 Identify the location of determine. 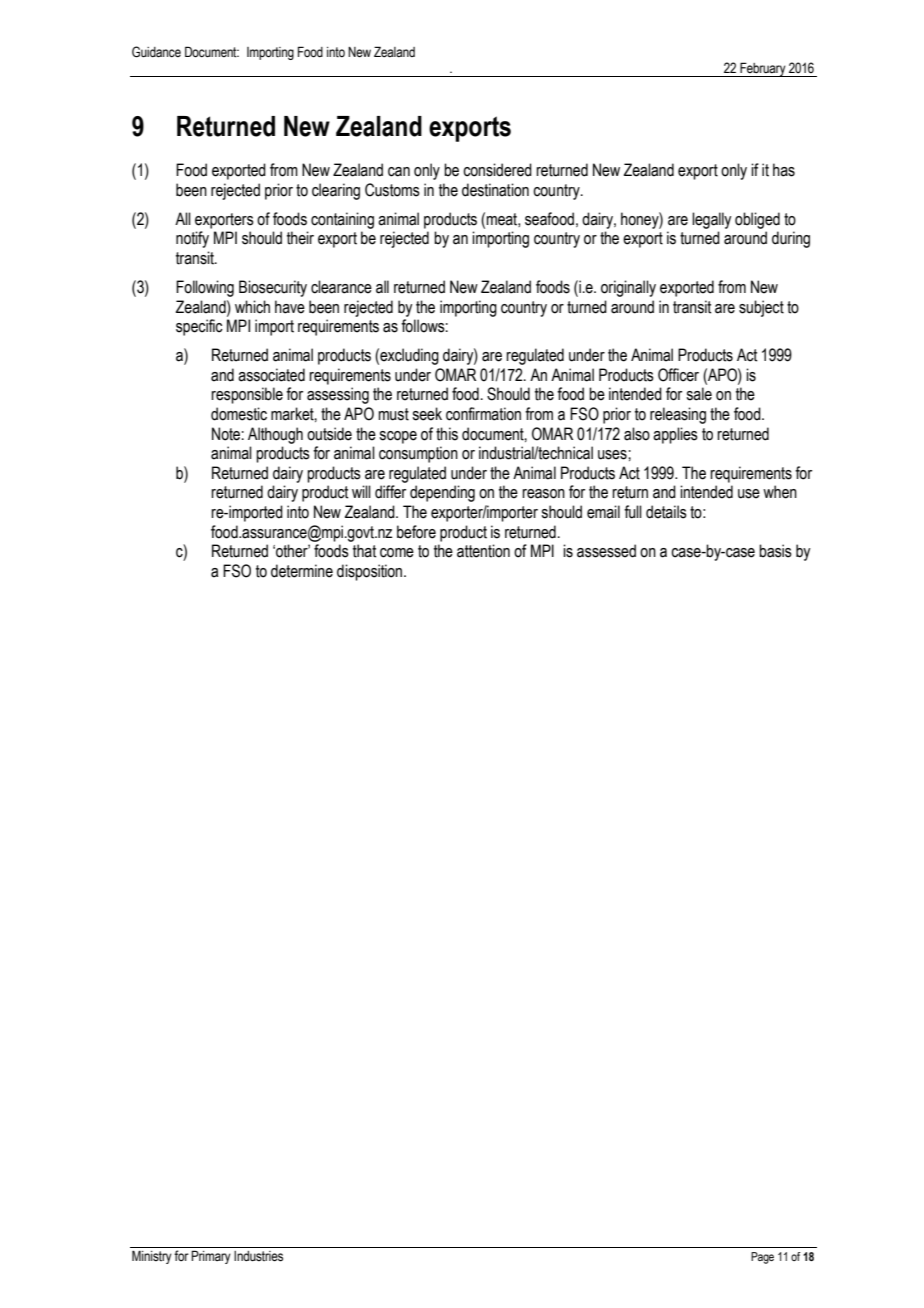
(302, 571).
